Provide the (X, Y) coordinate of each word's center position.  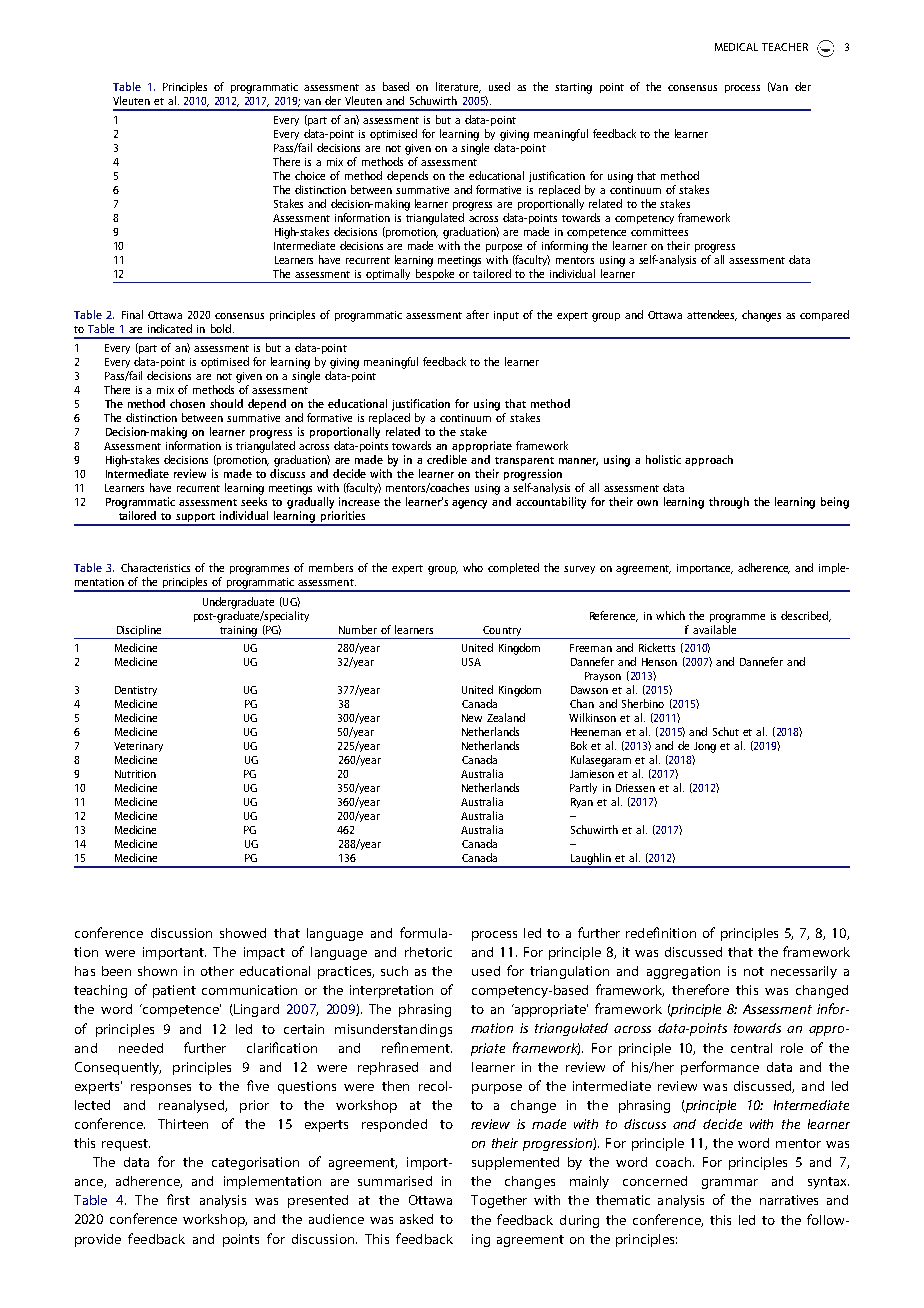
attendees (712, 315)
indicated (170, 328)
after (477, 314)
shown (157, 971)
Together (499, 1201)
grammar (730, 1184)
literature (458, 87)
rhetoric (428, 952)
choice (310, 175)
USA (471, 662)
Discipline (139, 630)
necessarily (804, 972)
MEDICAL (736, 47)
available (714, 628)
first (178, 1199)
